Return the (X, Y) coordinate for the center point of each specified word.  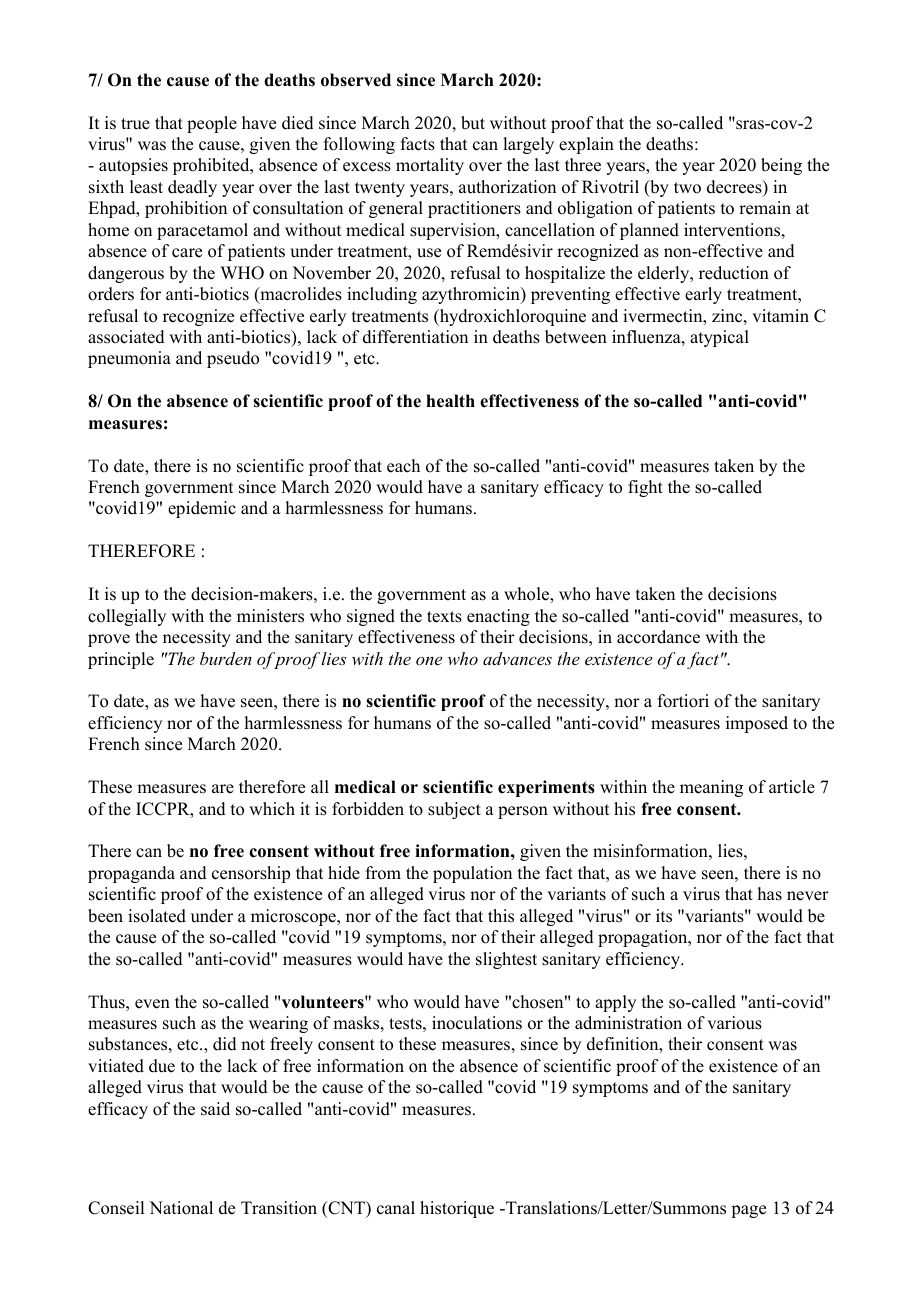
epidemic (202, 509)
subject (454, 810)
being (781, 166)
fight (645, 488)
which (272, 809)
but (473, 123)
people (212, 124)
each (403, 466)
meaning (711, 788)
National (181, 1208)
